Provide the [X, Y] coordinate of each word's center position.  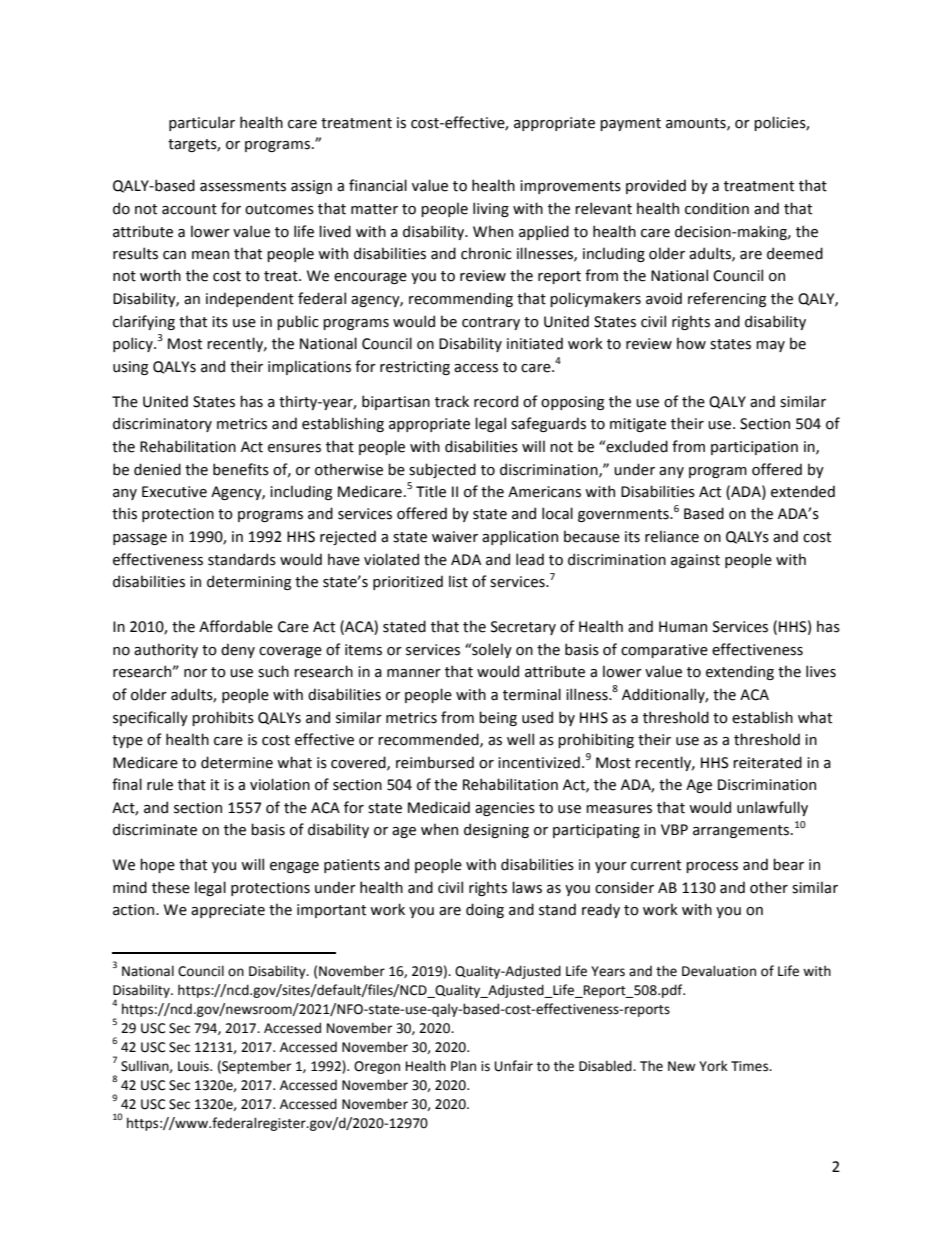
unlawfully [772, 808]
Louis [194, 1066]
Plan [463, 1066]
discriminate [155, 829]
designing [496, 830]
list [458, 581]
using [130, 368]
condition [717, 208]
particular [202, 123]
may [770, 346]
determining [249, 582]
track [452, 401]
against [695, 561]
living [491, 209]
